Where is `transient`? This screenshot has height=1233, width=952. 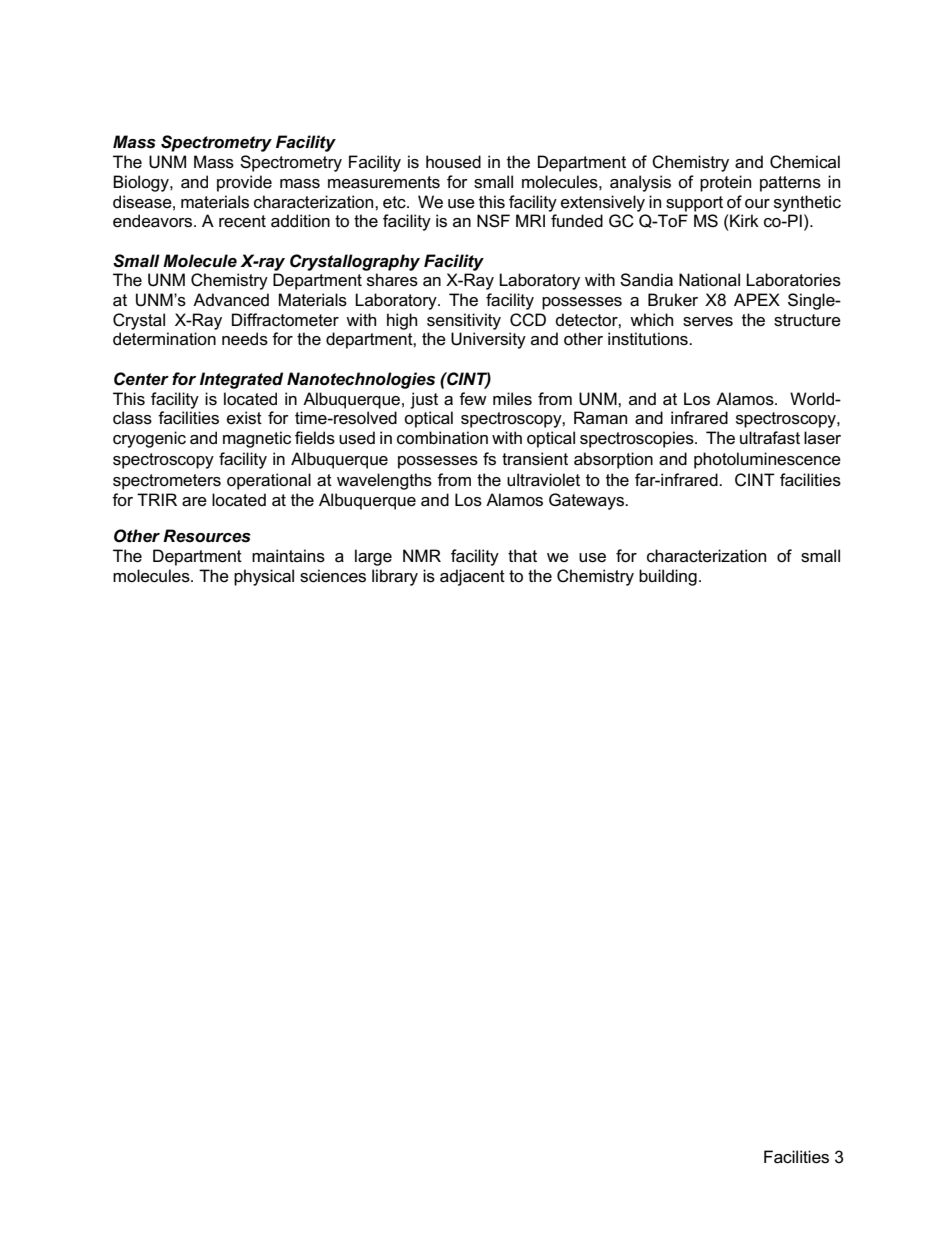
transient is located at coordinates (535, 459).
